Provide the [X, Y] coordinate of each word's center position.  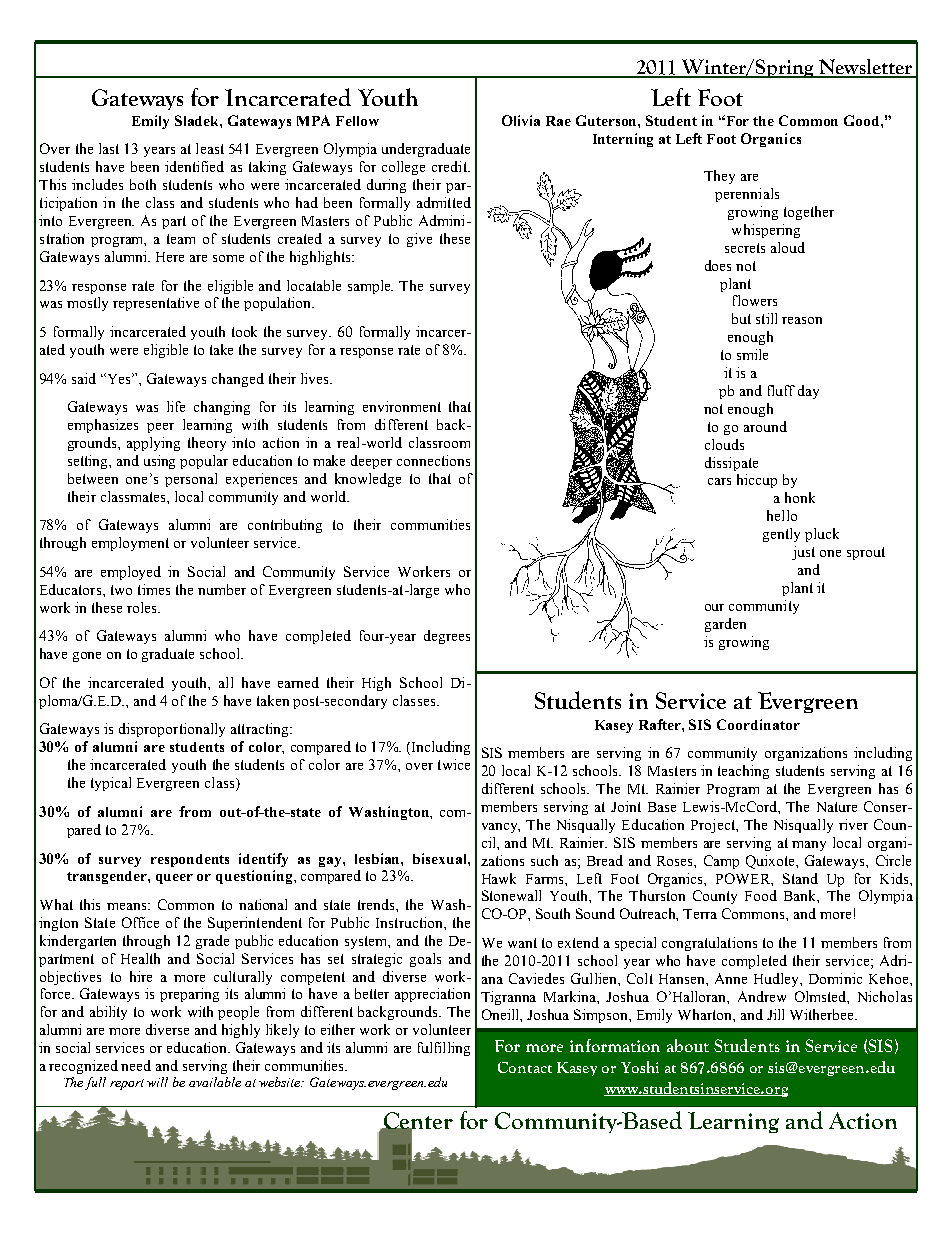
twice [454, 764]
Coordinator [758, 724]
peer [160, 428]
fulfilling [444, 1049]
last [109, 148]
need [136, 1065]
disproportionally [172, 730]
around [765, 426]
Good [863, 120]
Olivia [521, 120]
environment [402, 406]
